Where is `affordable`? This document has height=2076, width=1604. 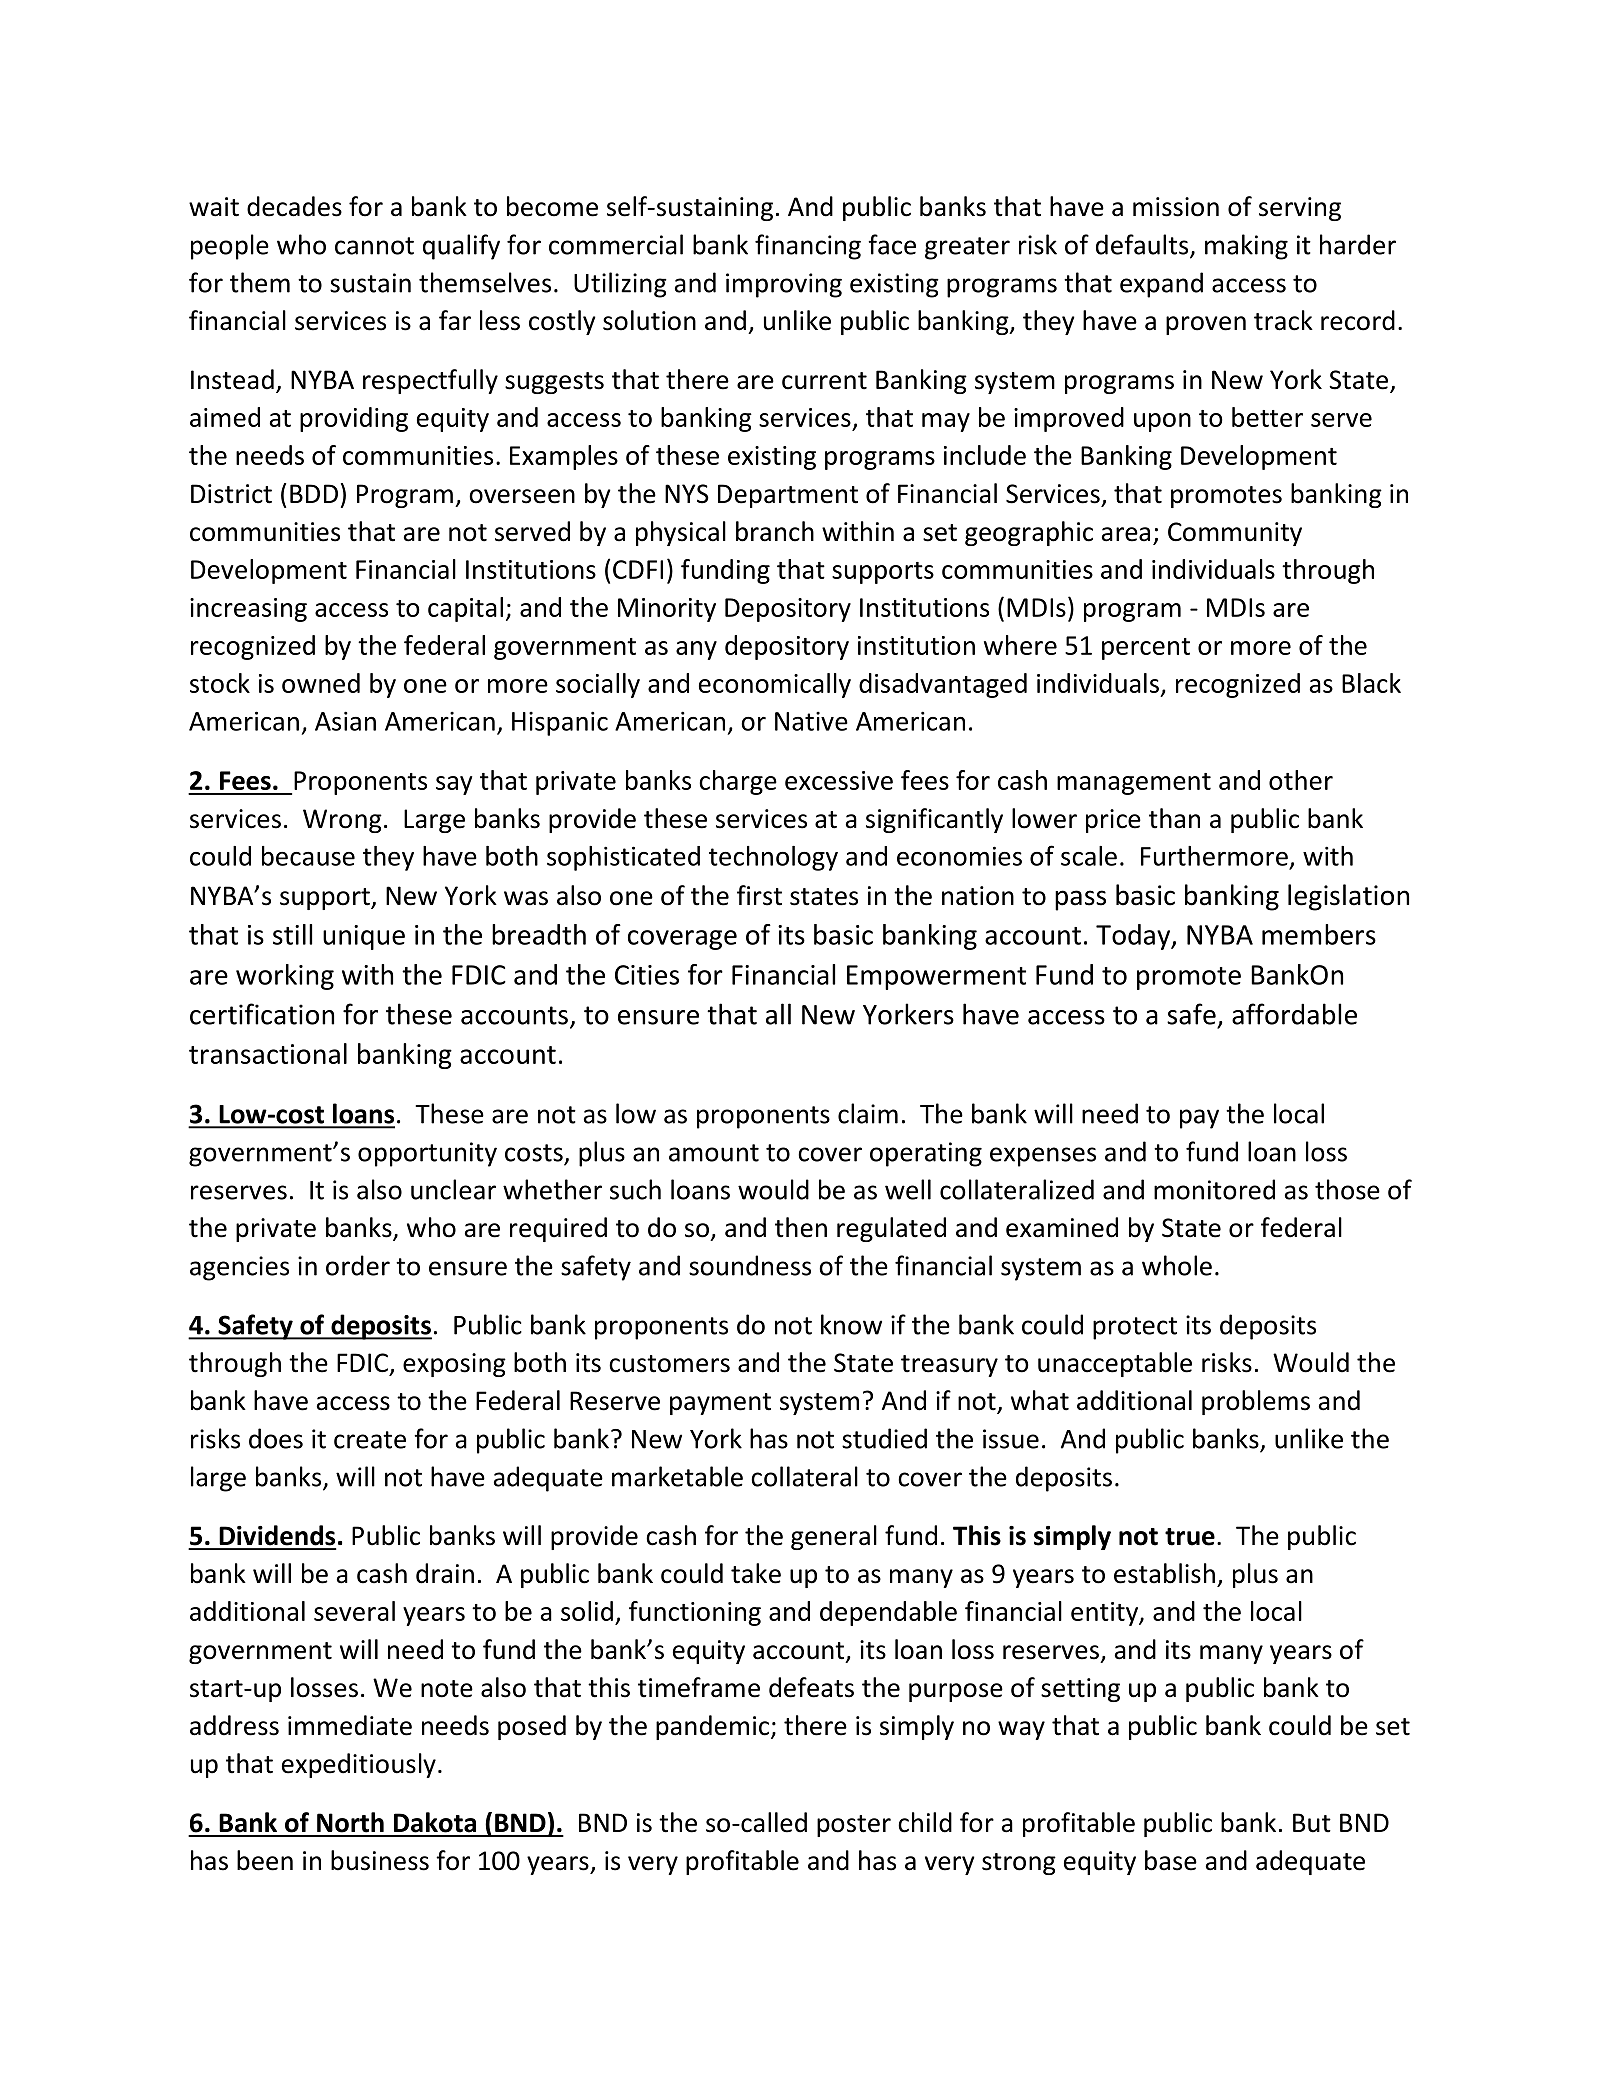
affordable is located at coordinates (1294, 1014).
